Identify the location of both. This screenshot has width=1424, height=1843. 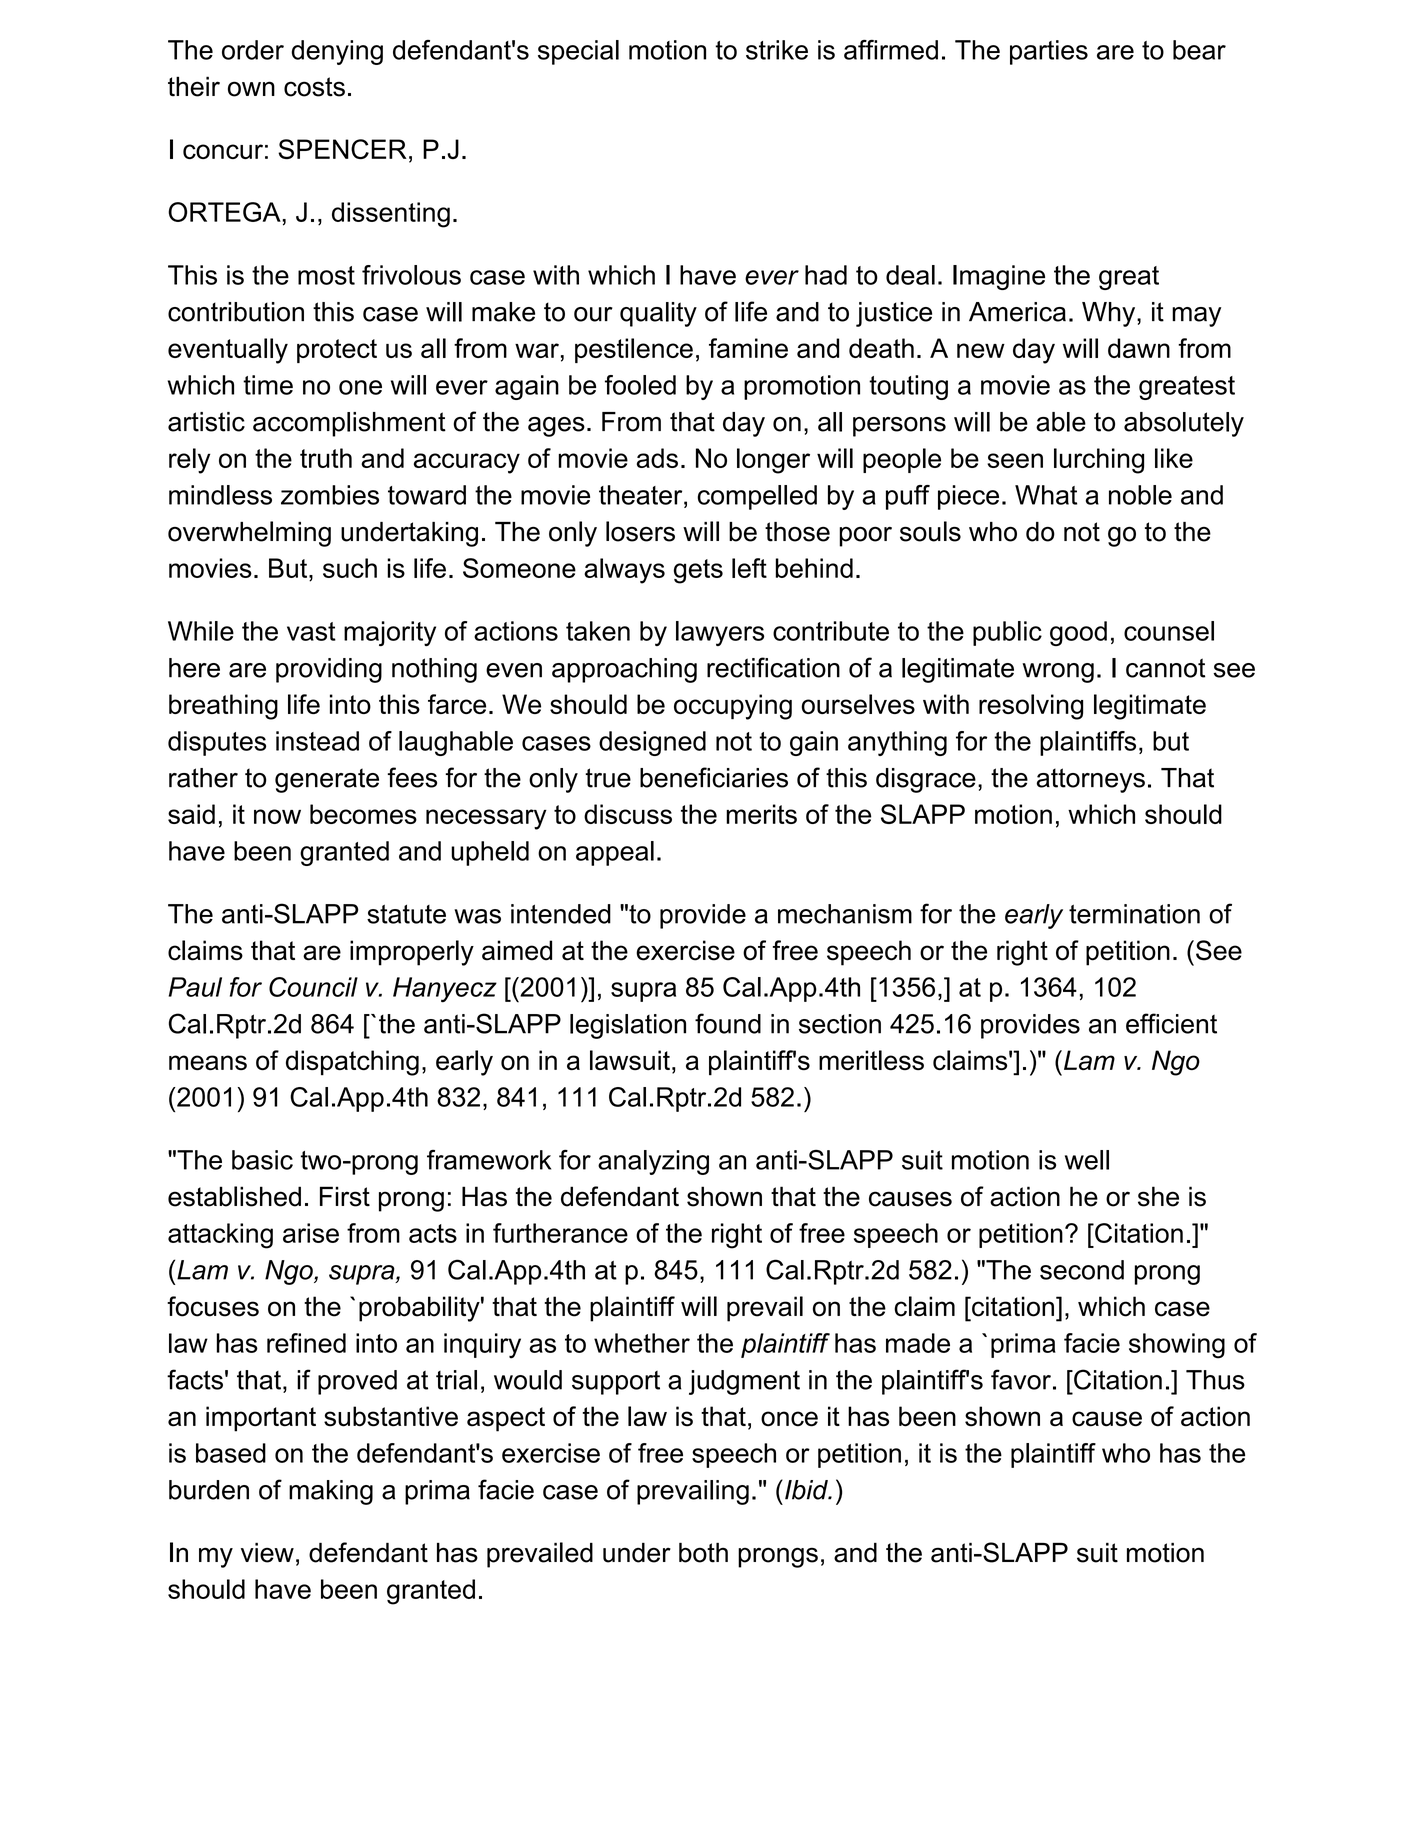
(703, 1552).
